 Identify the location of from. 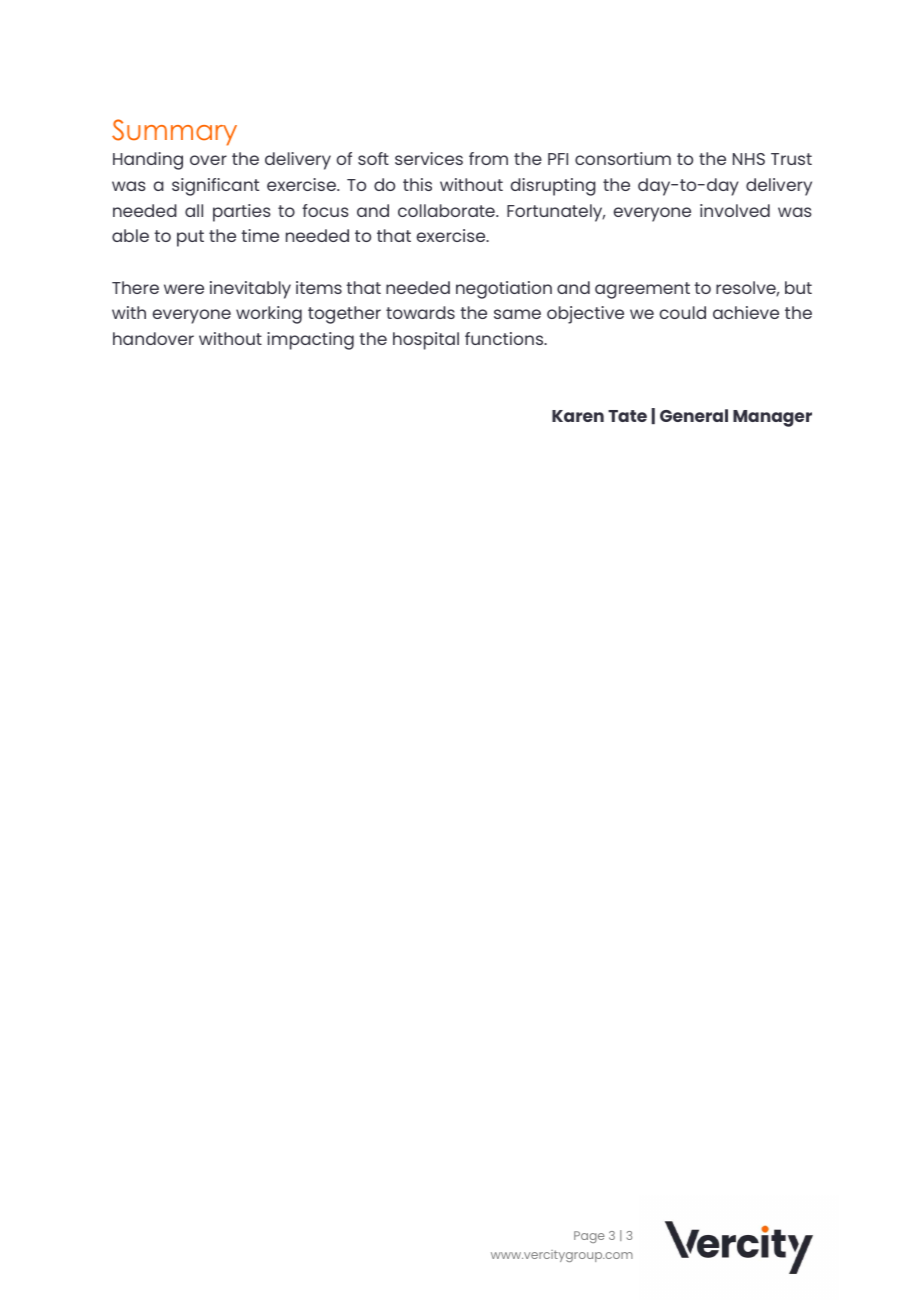
(488, 158).
